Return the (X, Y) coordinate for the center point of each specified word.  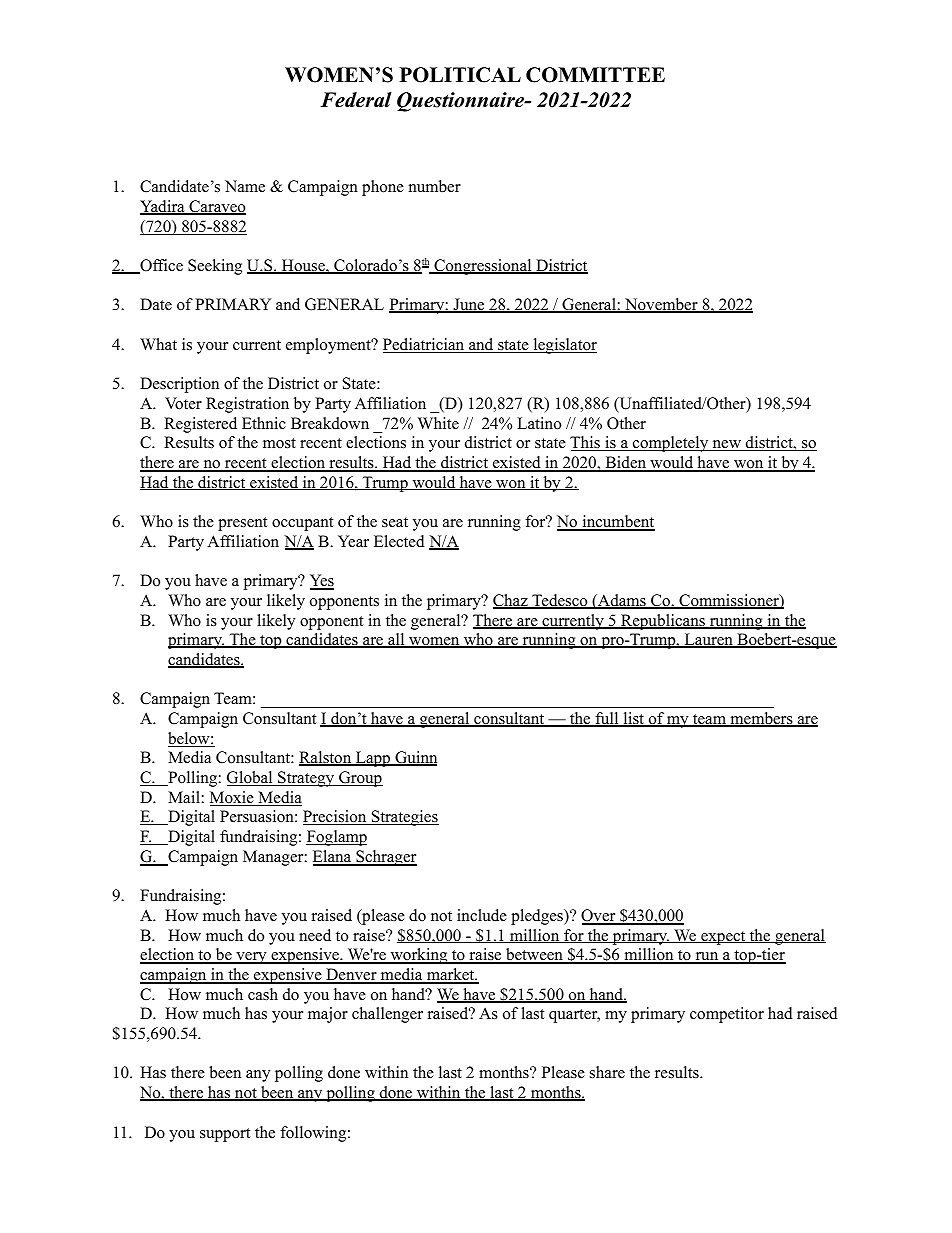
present (242, 524)
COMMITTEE (595, 75)
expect (723, 938)
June (469, 305)
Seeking (215, 267)
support (225, 1135)
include (482, 915)
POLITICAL (460, 75)
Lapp (373, 759)
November (661, 305)
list (633, 719)
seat (395, 522)
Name (245, 186)
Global (251, 778)
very (251, 958)
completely (671, 444)
